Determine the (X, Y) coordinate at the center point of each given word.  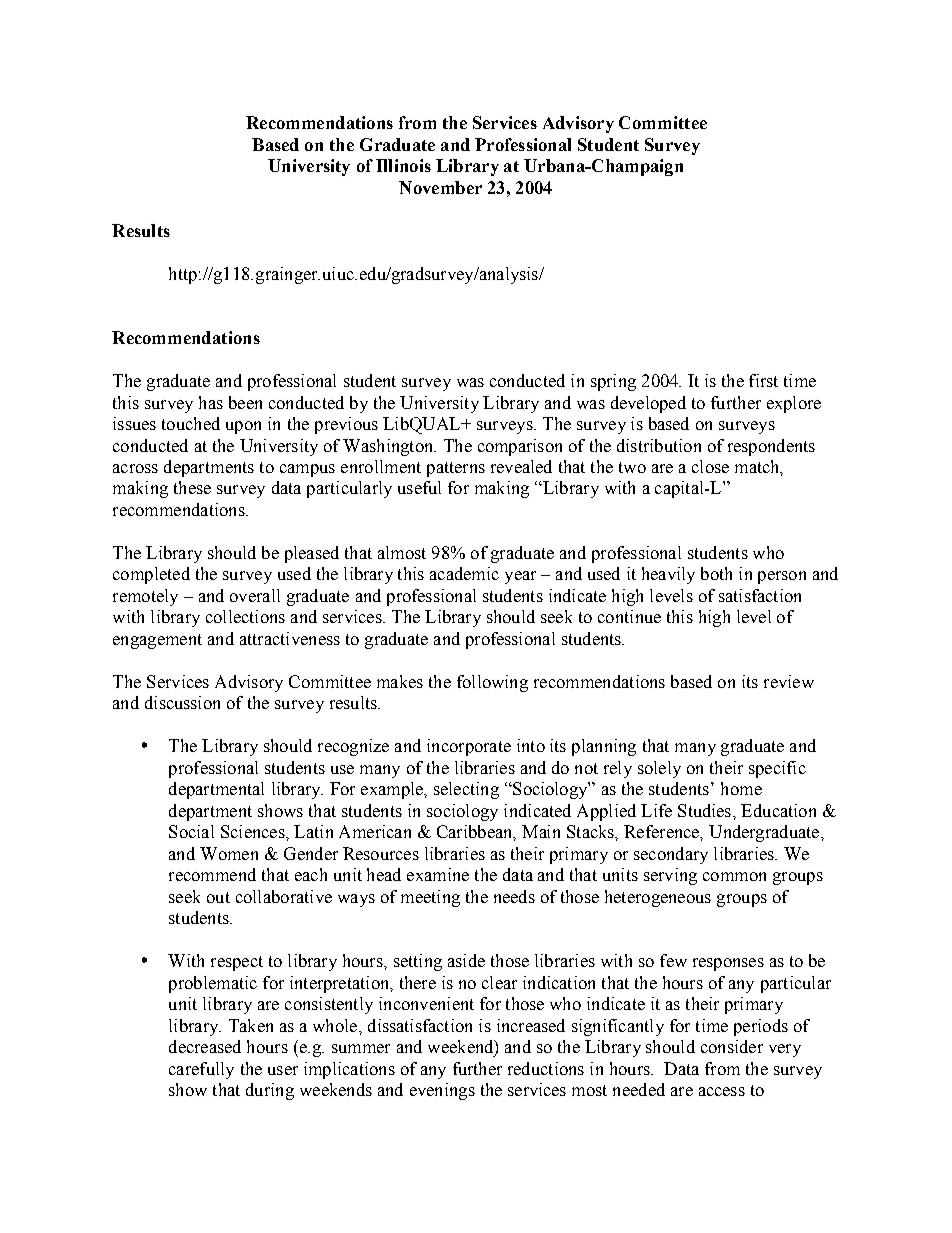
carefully (201, 1070)
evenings (442, 1091)
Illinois (403, 165)
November (440, 187)
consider (732, 1046)
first (763, 380)
